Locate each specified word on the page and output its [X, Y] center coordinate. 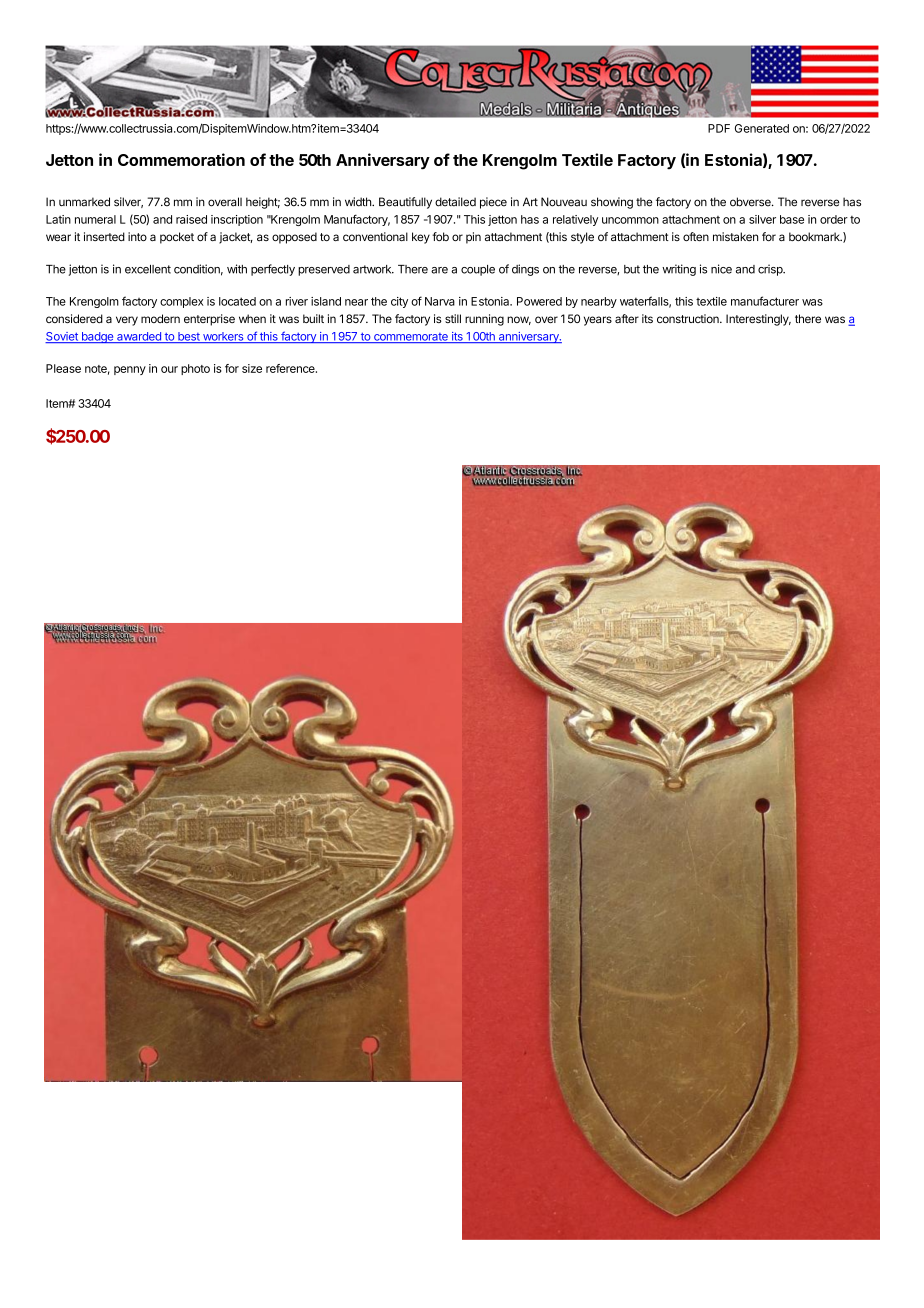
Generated [762, 128]
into [137, 236]
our [169, 369]
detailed [455, 202]
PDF [719, 128]
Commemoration [181, 159]
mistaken [735, 236]
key [421, 238]
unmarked [84, 202]
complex [182, 302]
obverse [751, 202]
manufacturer [765, 301]
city [399, 302]
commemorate [411, 338]
